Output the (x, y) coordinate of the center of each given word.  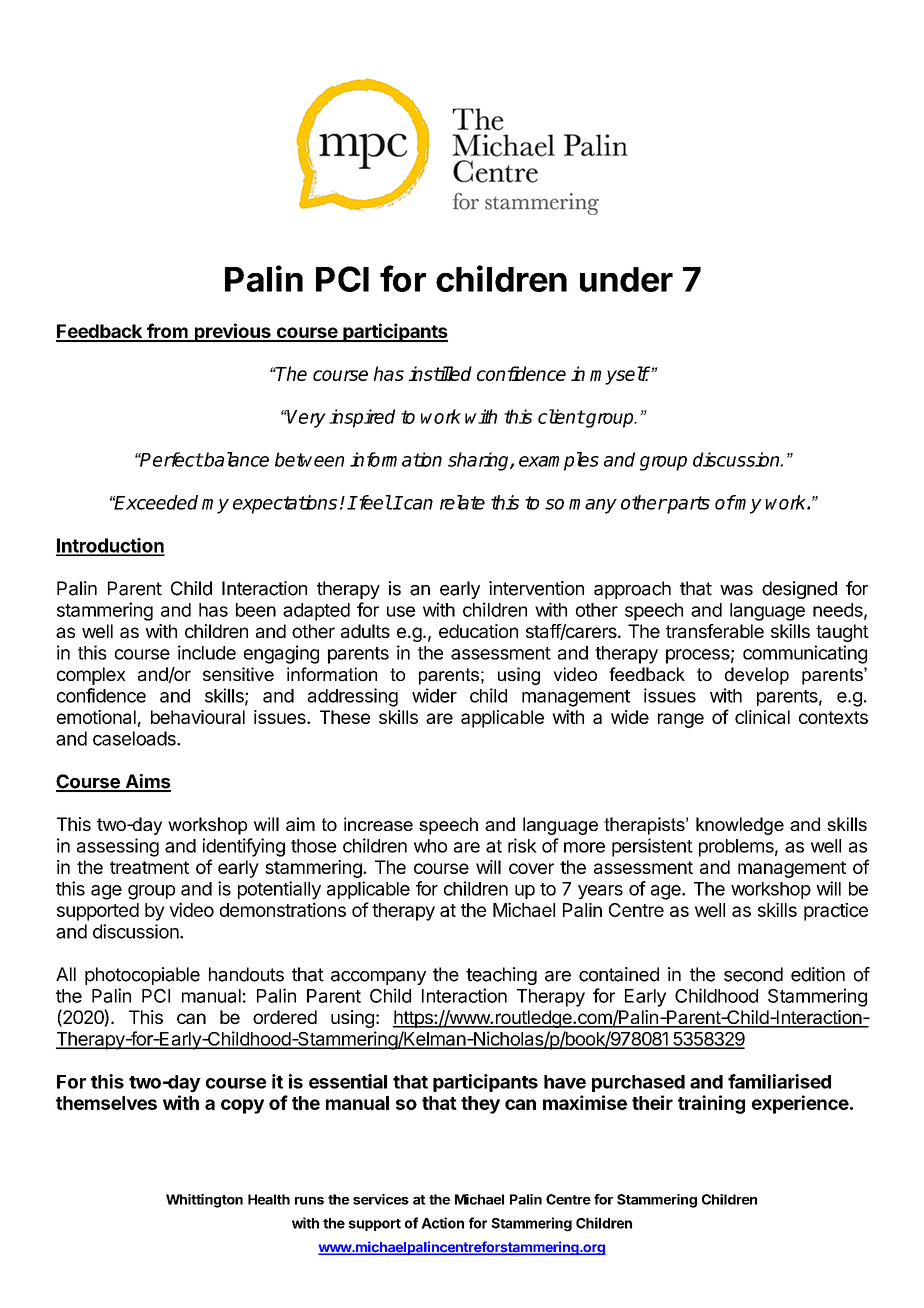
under (626, 279)
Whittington (204, 1201)
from (167, 332)
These (345, 717)
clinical (762, 717)
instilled (440, 373)
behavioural (198, 717)
